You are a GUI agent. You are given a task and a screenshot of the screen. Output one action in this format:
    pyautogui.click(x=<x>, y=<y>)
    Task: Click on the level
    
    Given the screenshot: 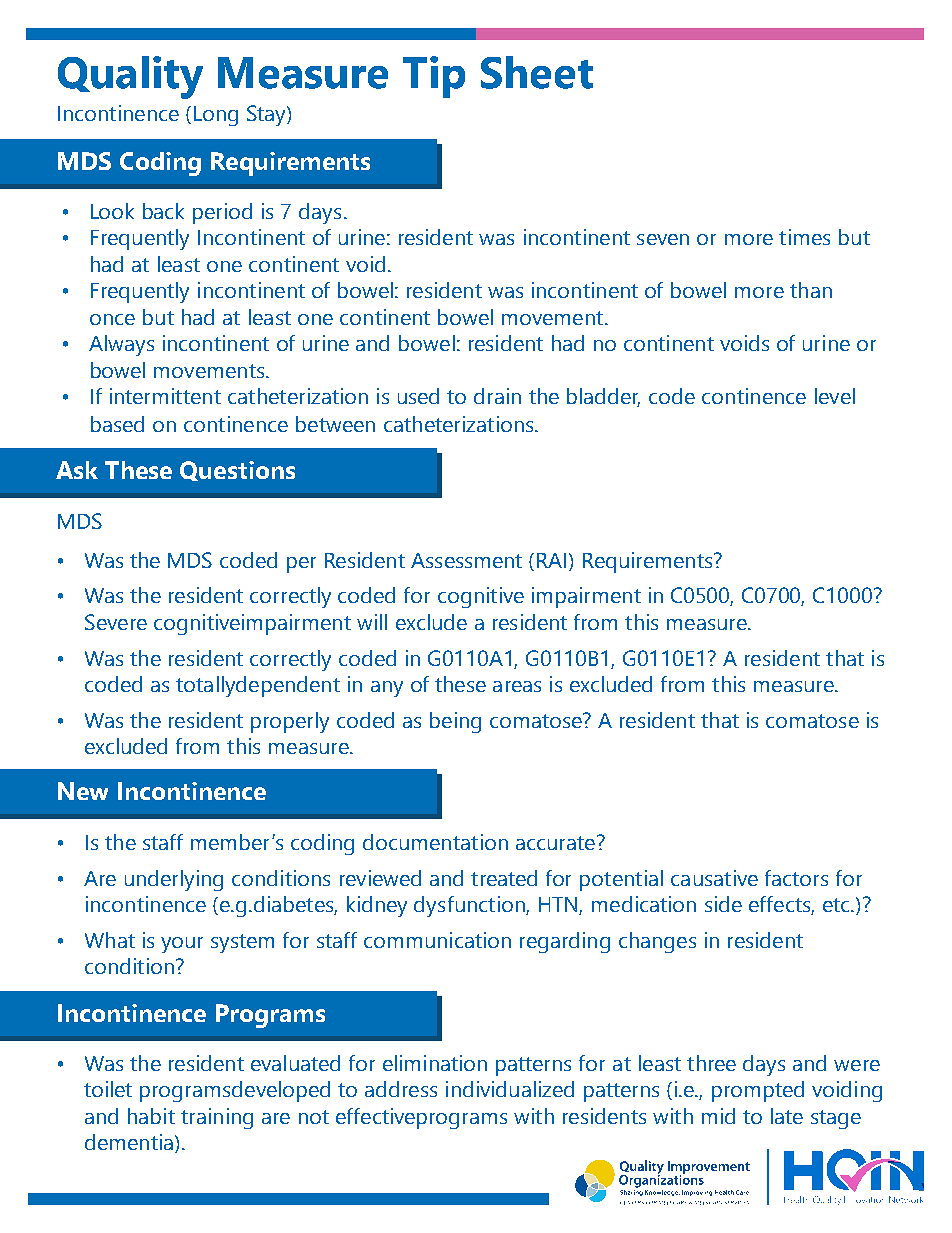 What is the action you would take?
    pyautogui.click(x=835, y=396)
